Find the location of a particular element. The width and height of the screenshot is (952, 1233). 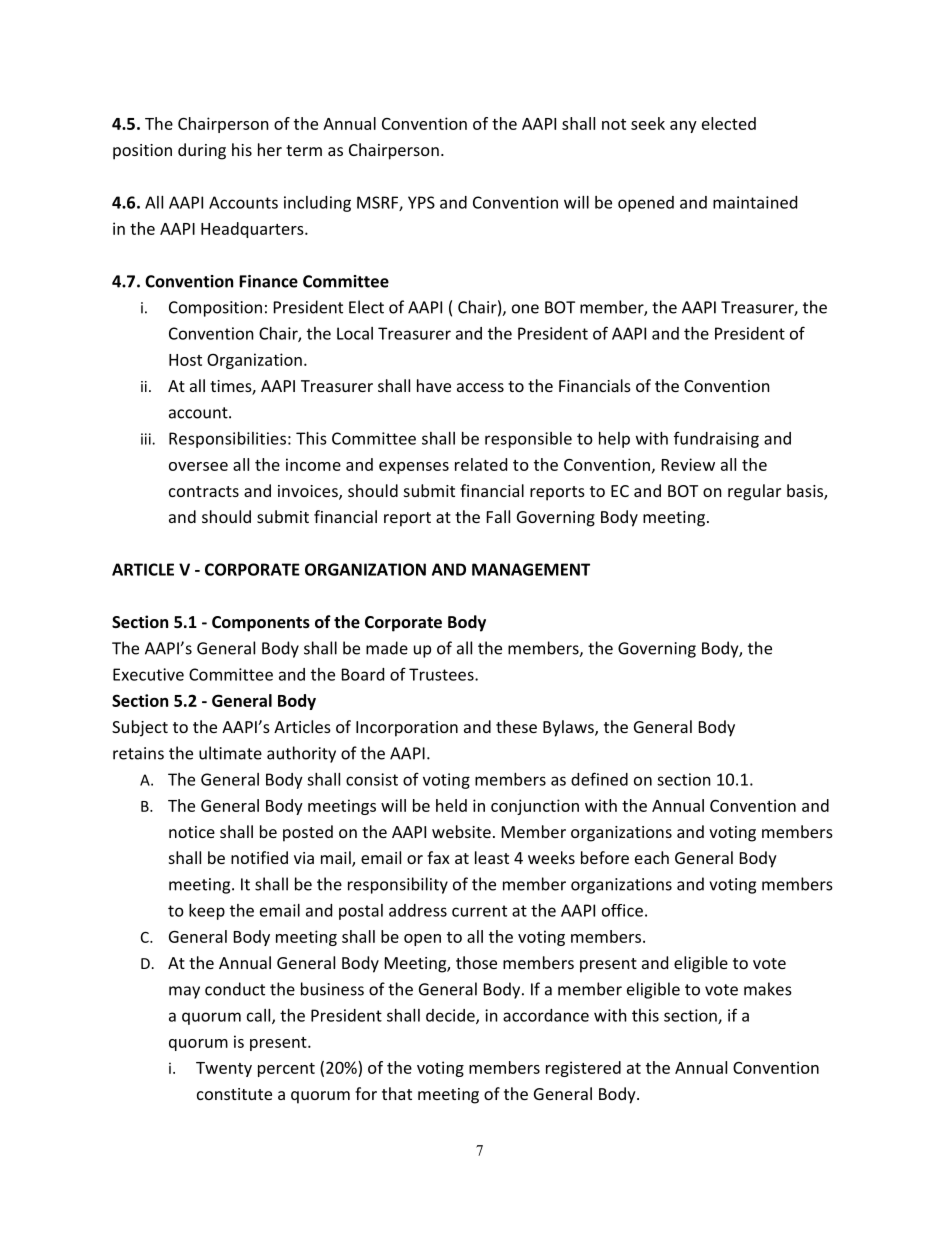

Trustees is located at coordinates (442, 674).
